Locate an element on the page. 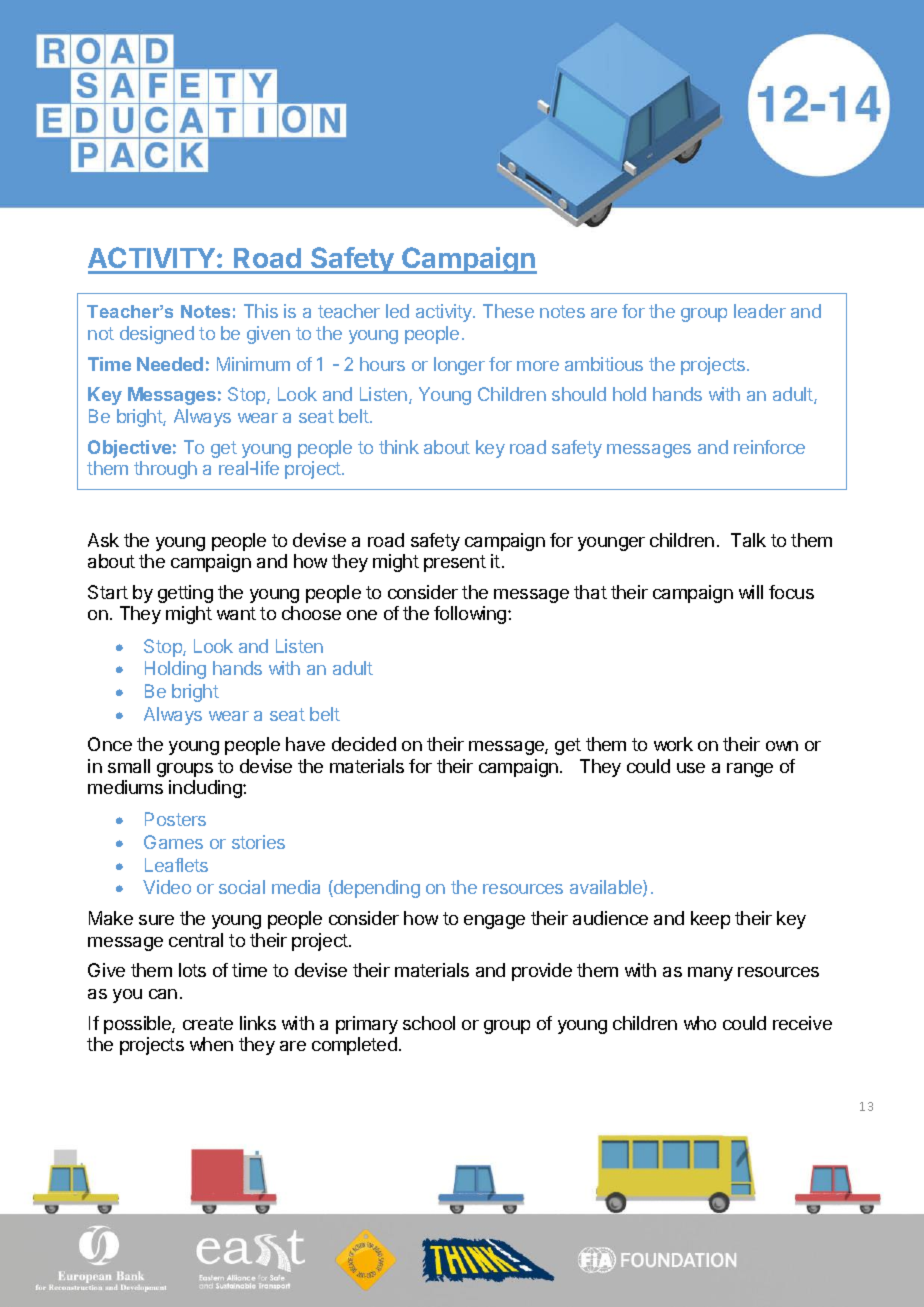 The width and height of the image is (924, 1307). present is located at coordinates (455, 563).
